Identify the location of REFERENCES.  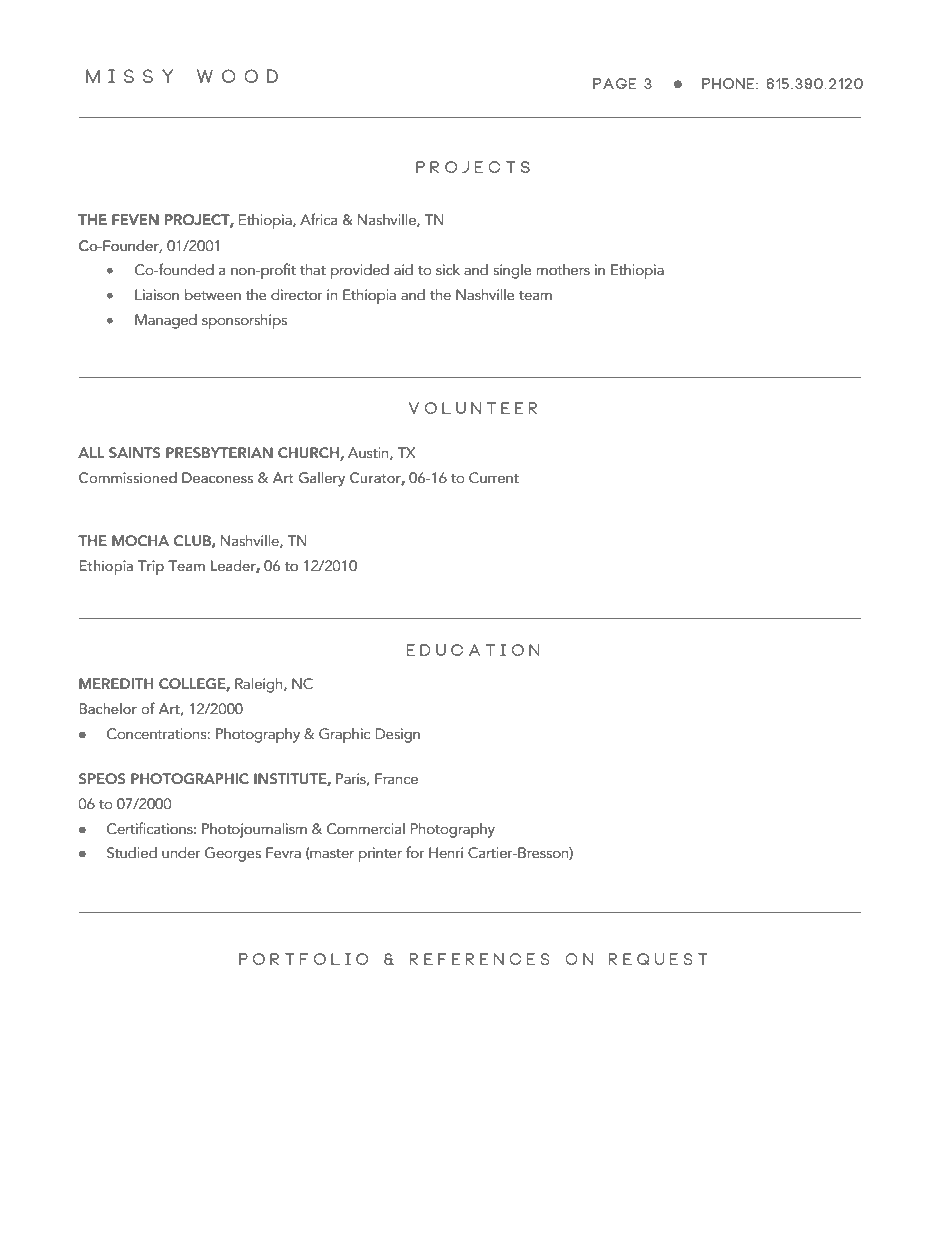
(480, 959).
